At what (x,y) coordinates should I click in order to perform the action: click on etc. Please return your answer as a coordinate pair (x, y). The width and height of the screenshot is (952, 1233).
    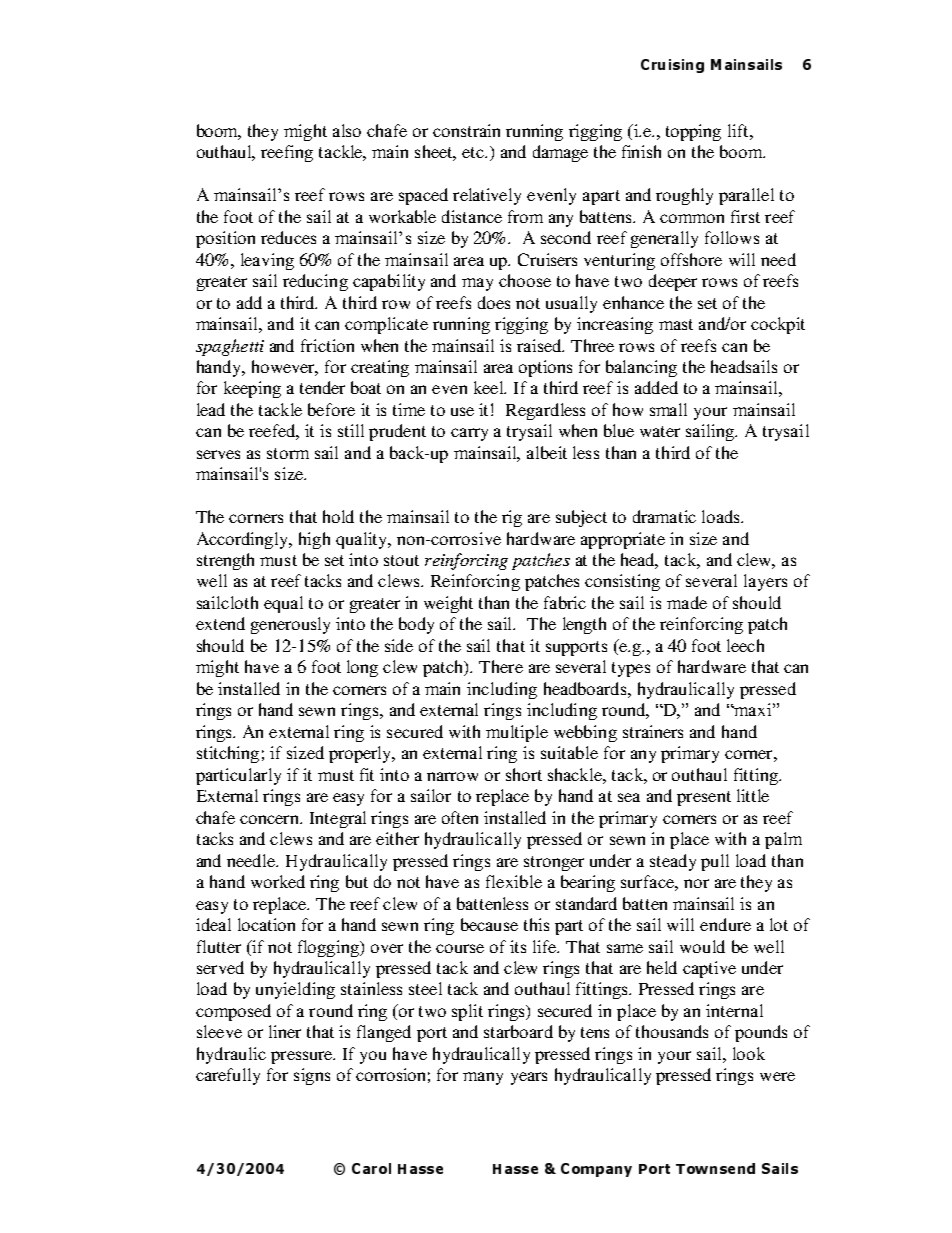
    Looking at the image, I should click on (474, 152).
